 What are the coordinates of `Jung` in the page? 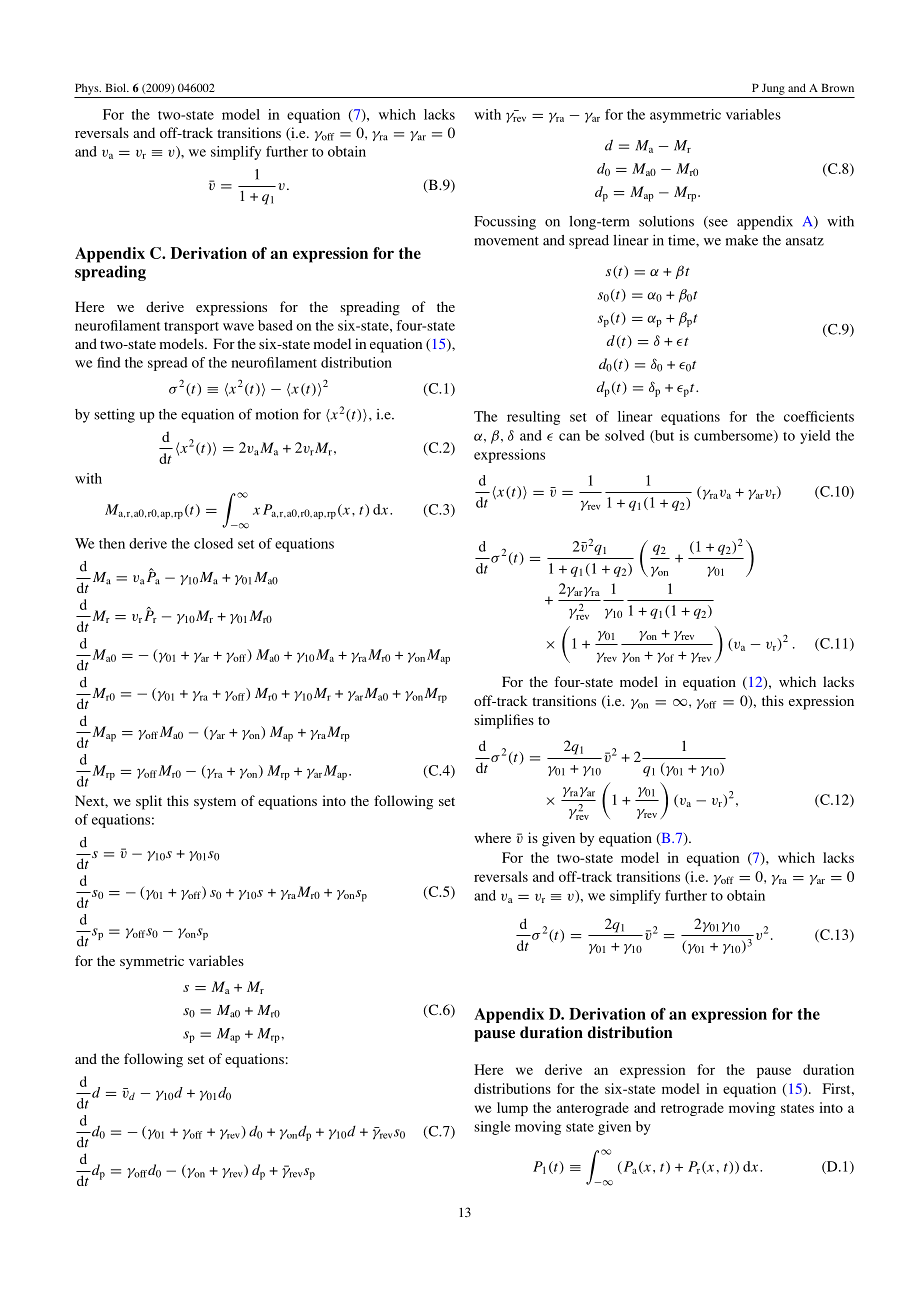 It's located at (773, 89).
